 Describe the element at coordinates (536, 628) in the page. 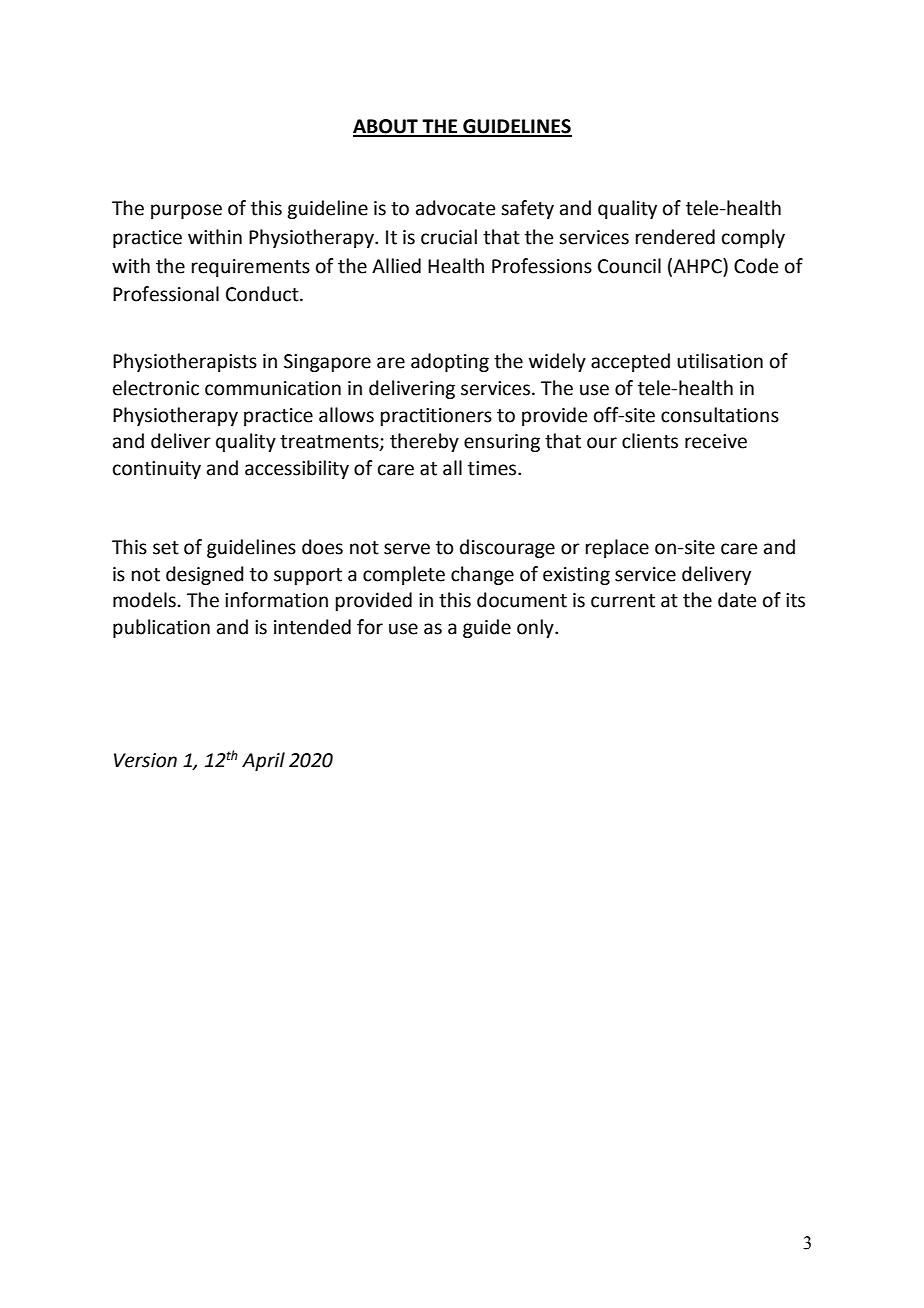

I see `only` at that location.
